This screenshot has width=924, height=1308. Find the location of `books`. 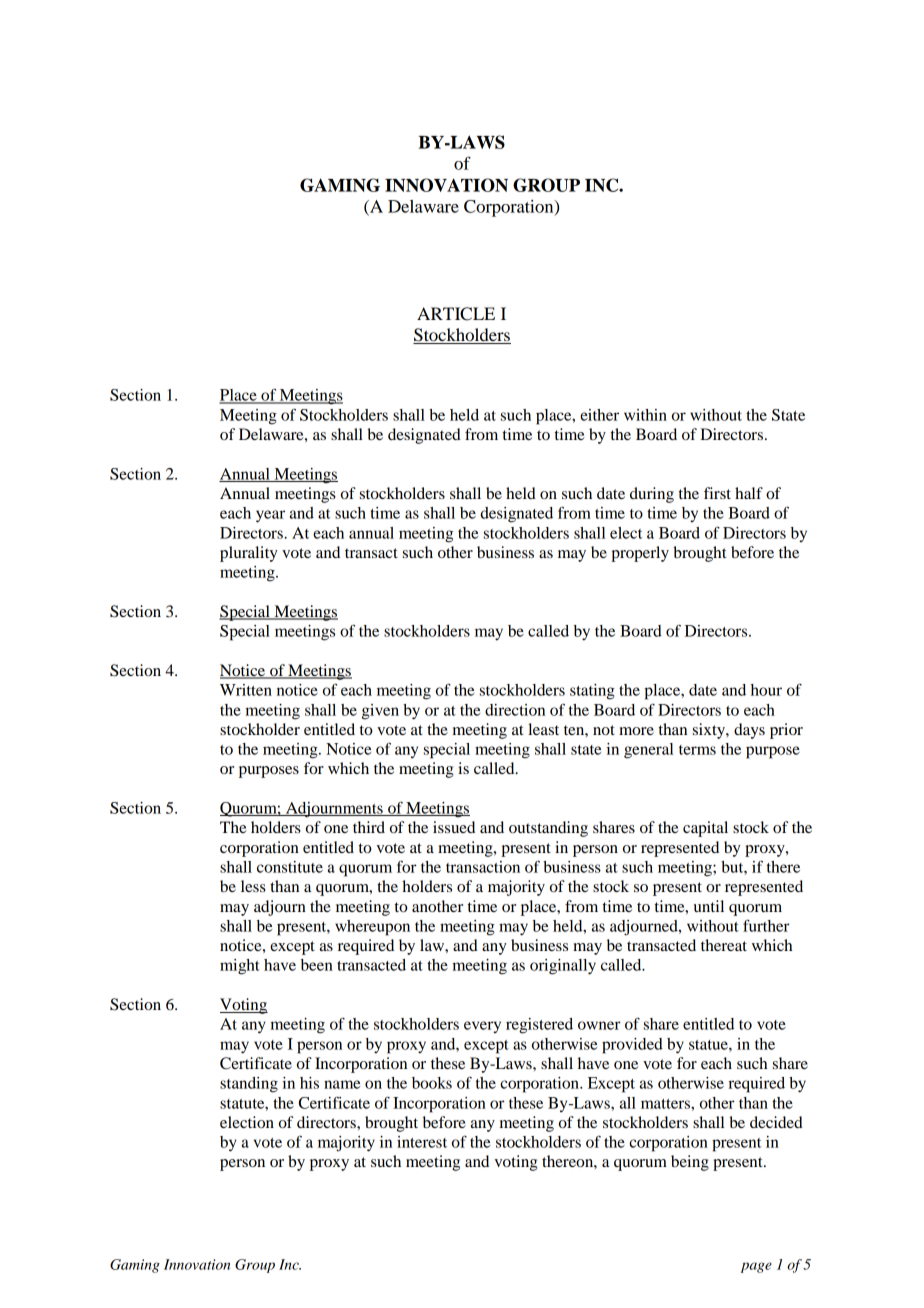

books is located at coordinates (432, 1083).
